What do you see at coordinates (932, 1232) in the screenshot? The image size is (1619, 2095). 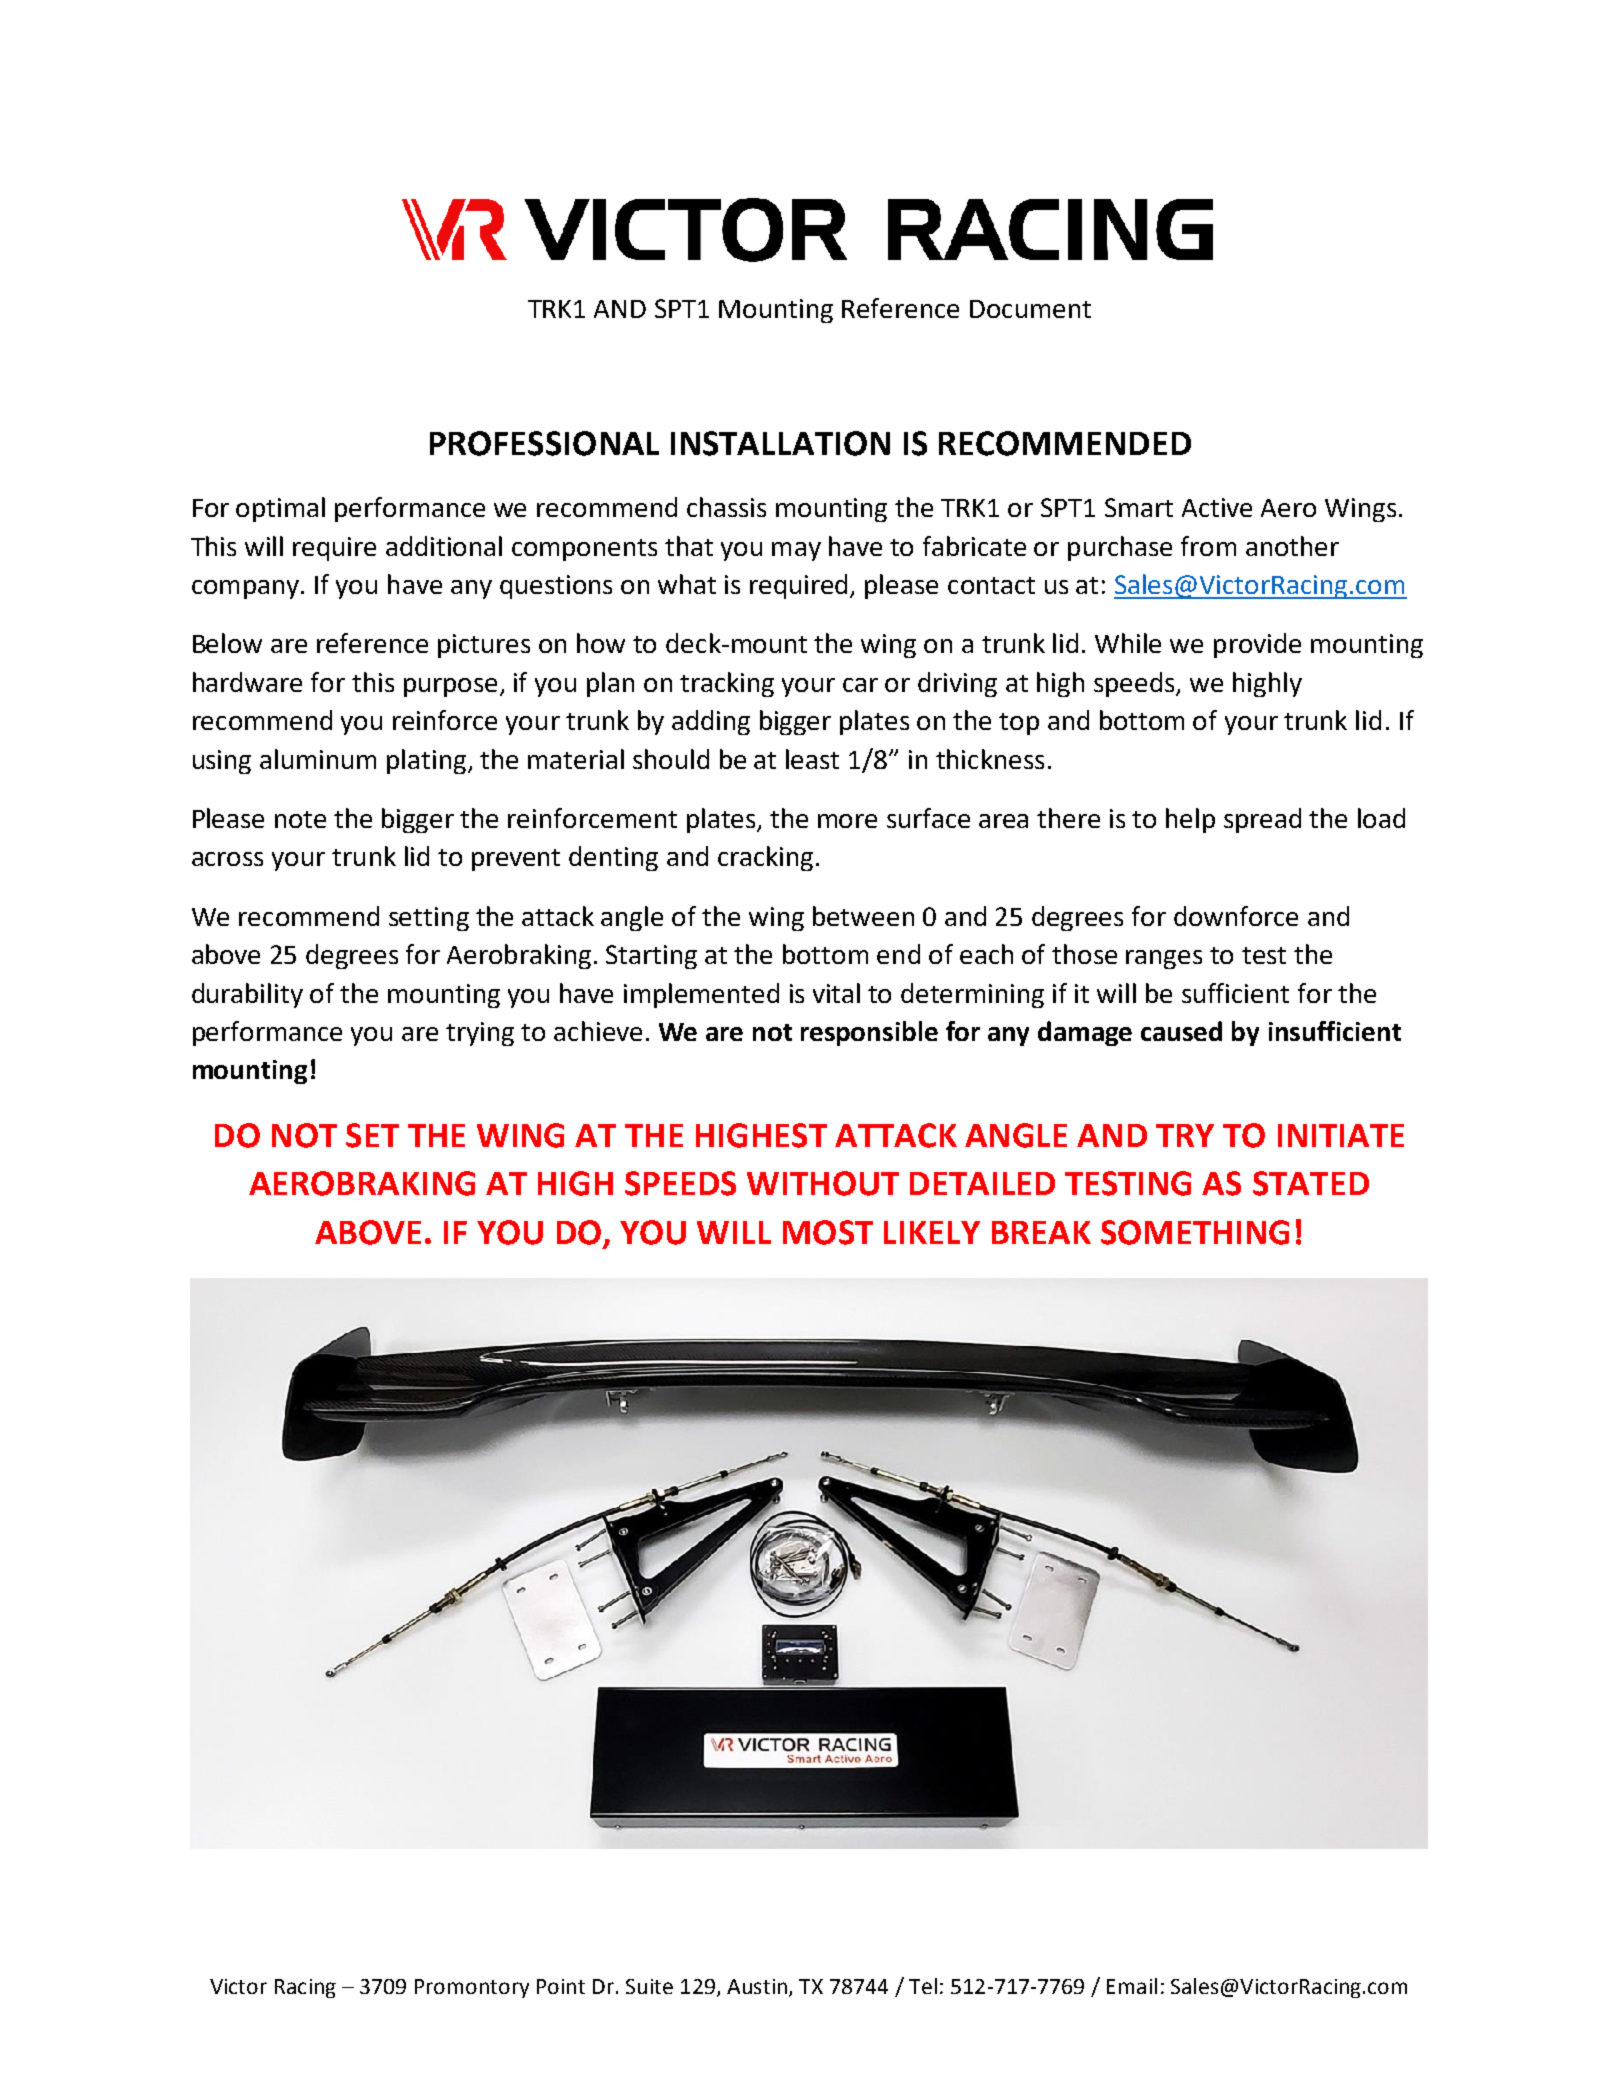 I see `LIKELY` at bounding box center [932, 1232].
